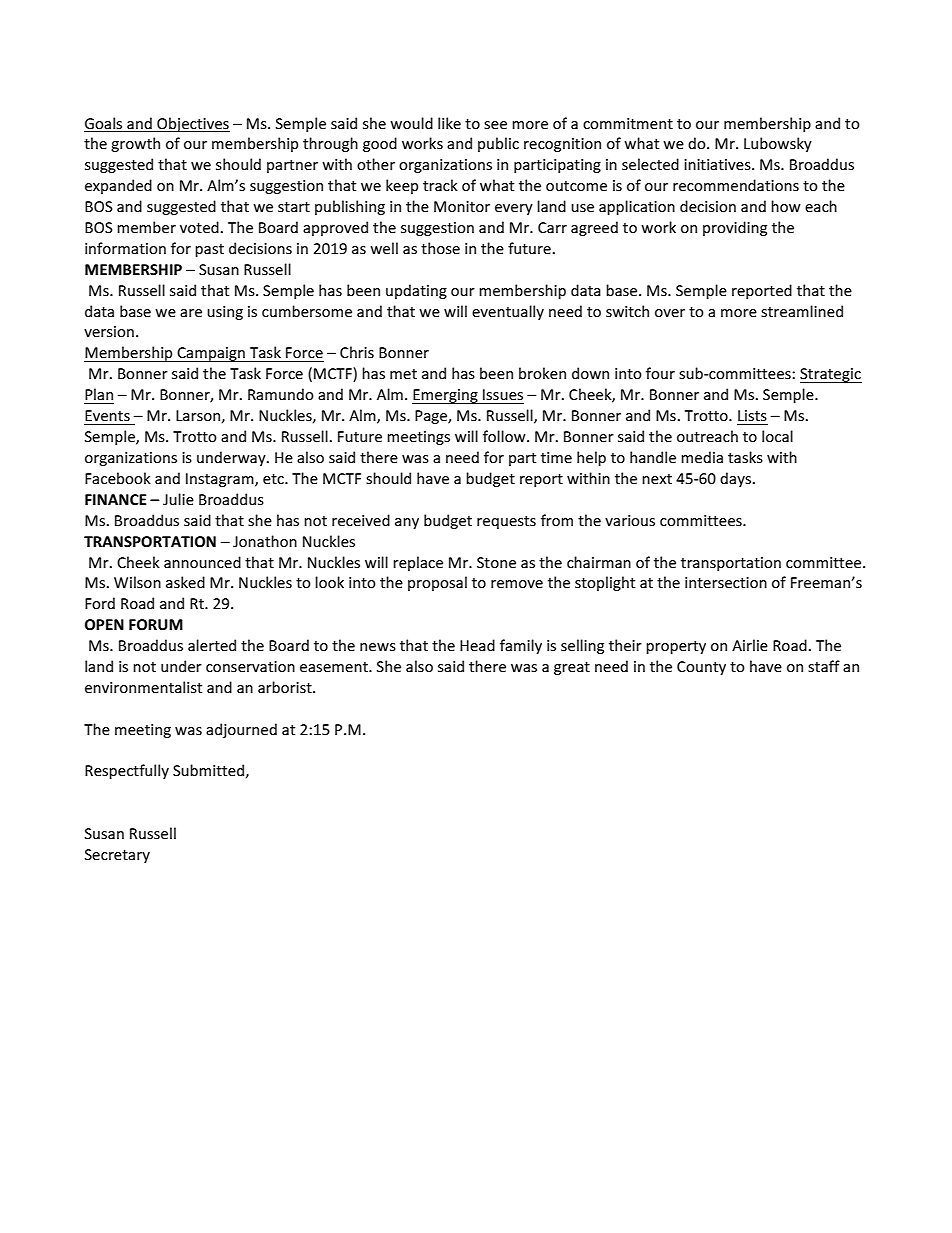 The width and height of the screenshot is (952, 1233). I want to click on days, so click(735, 479).
